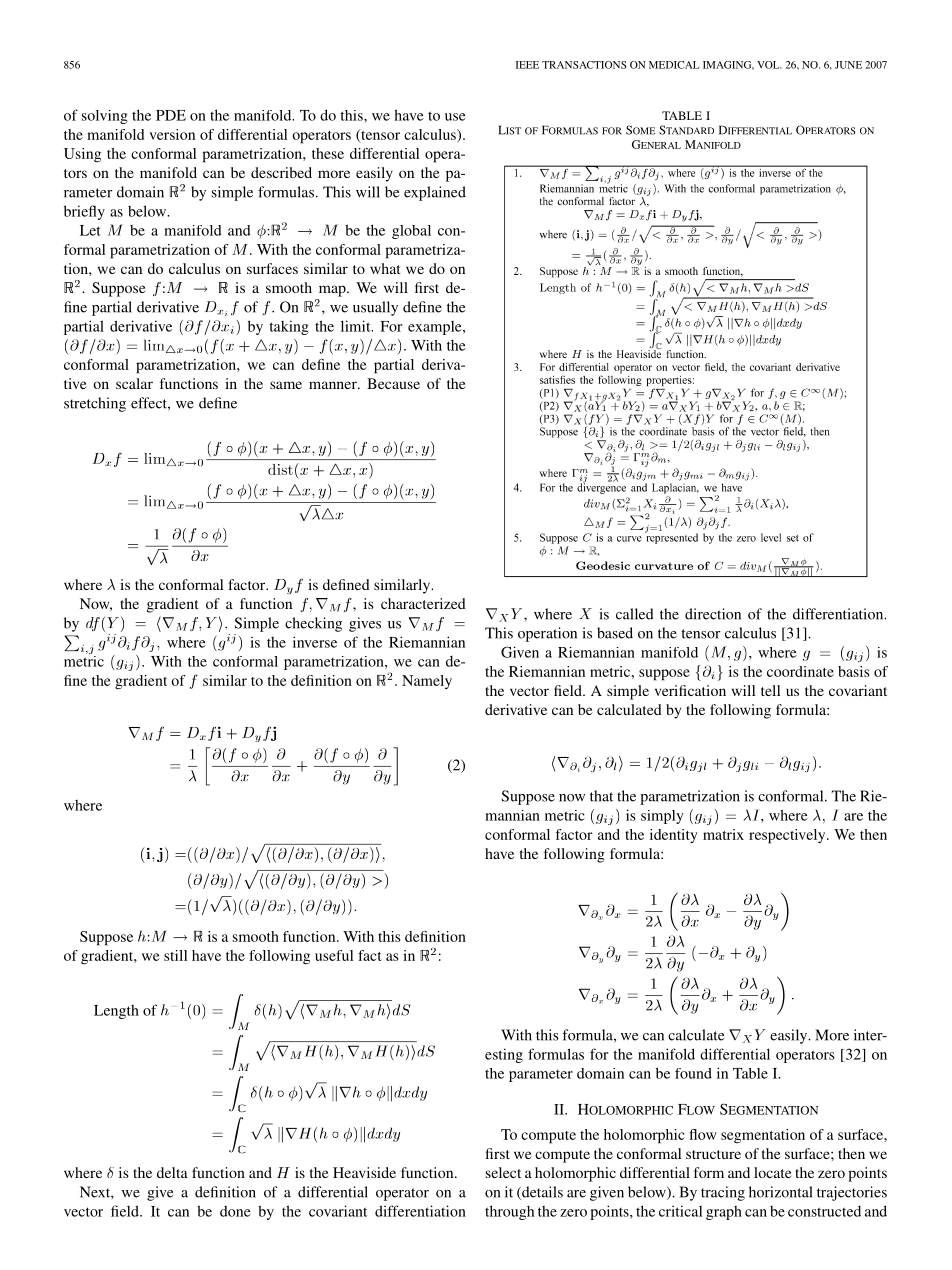  I want to click on MEDICAL, so click(674, 65).
